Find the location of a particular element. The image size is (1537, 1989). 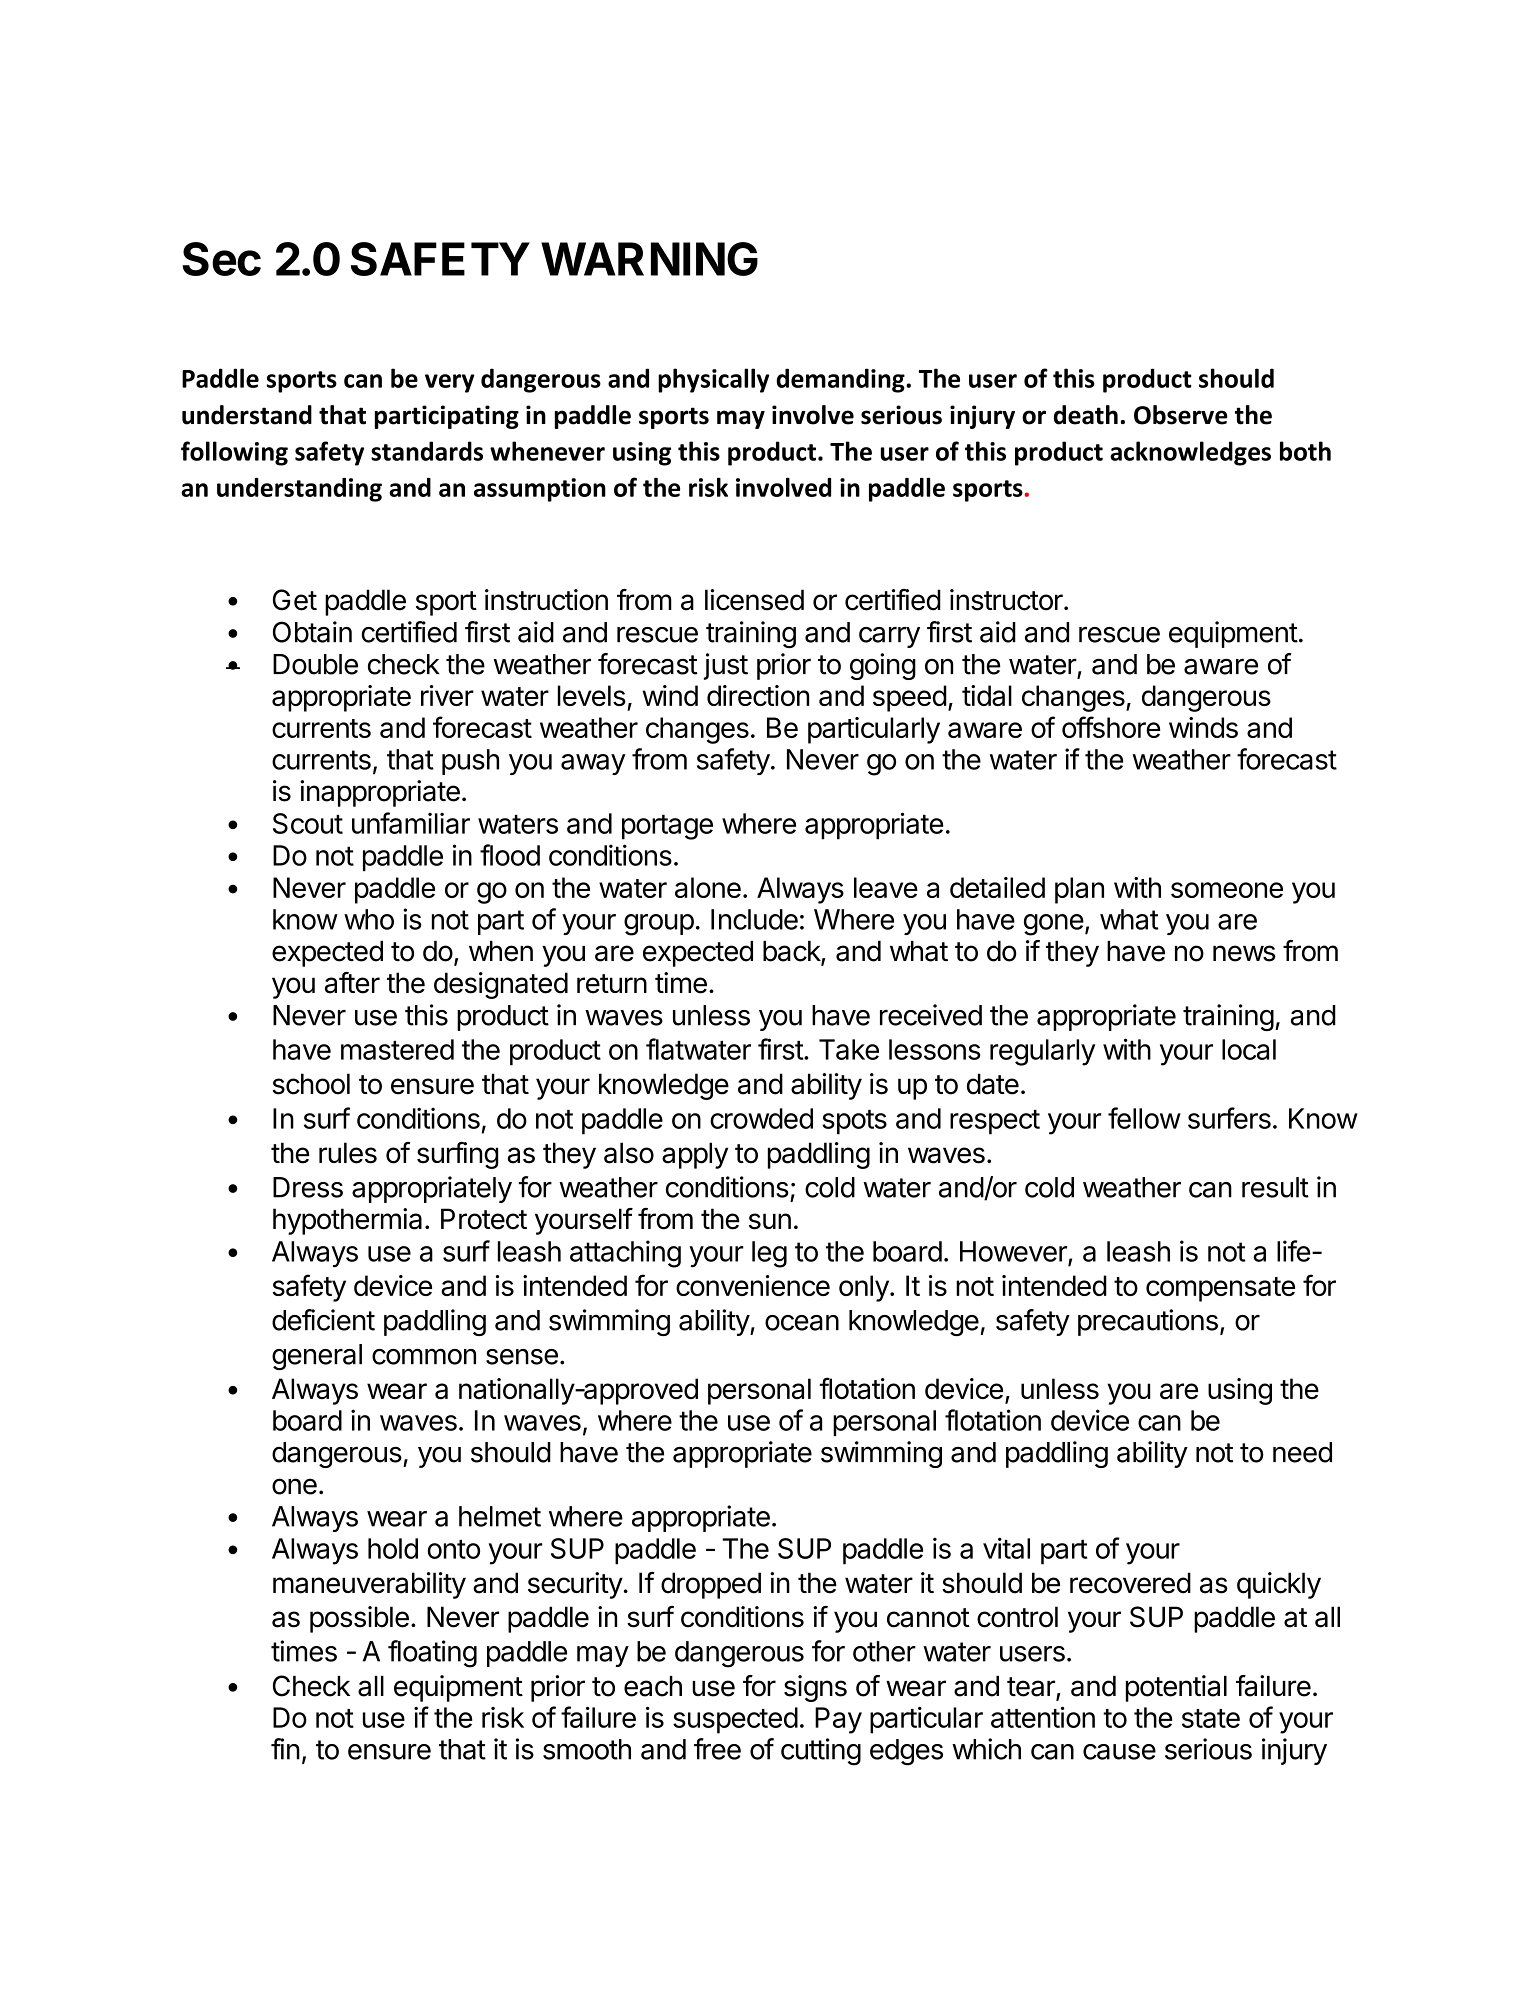

crowded is located at coordinates (761, 1118).
